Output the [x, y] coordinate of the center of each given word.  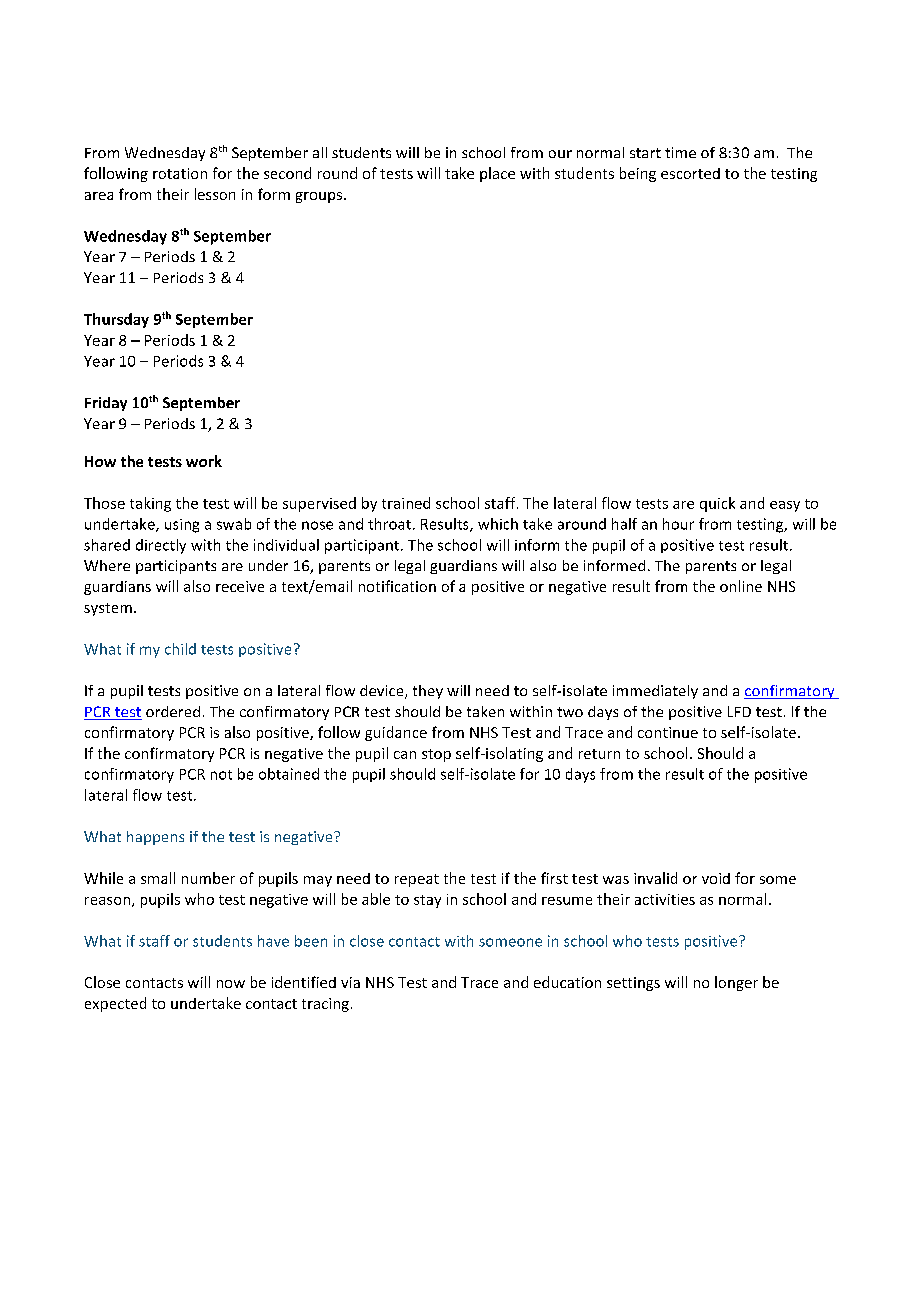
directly [161, 546]
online [741, 586]
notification [397, 586]
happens [155, 838]
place [497, 174]
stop [436, 755]
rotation [180, 173]
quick [717, 504]
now [231, 984]
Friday [106, 404]
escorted [690, 173]
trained [406, 503]
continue [668, 732]
